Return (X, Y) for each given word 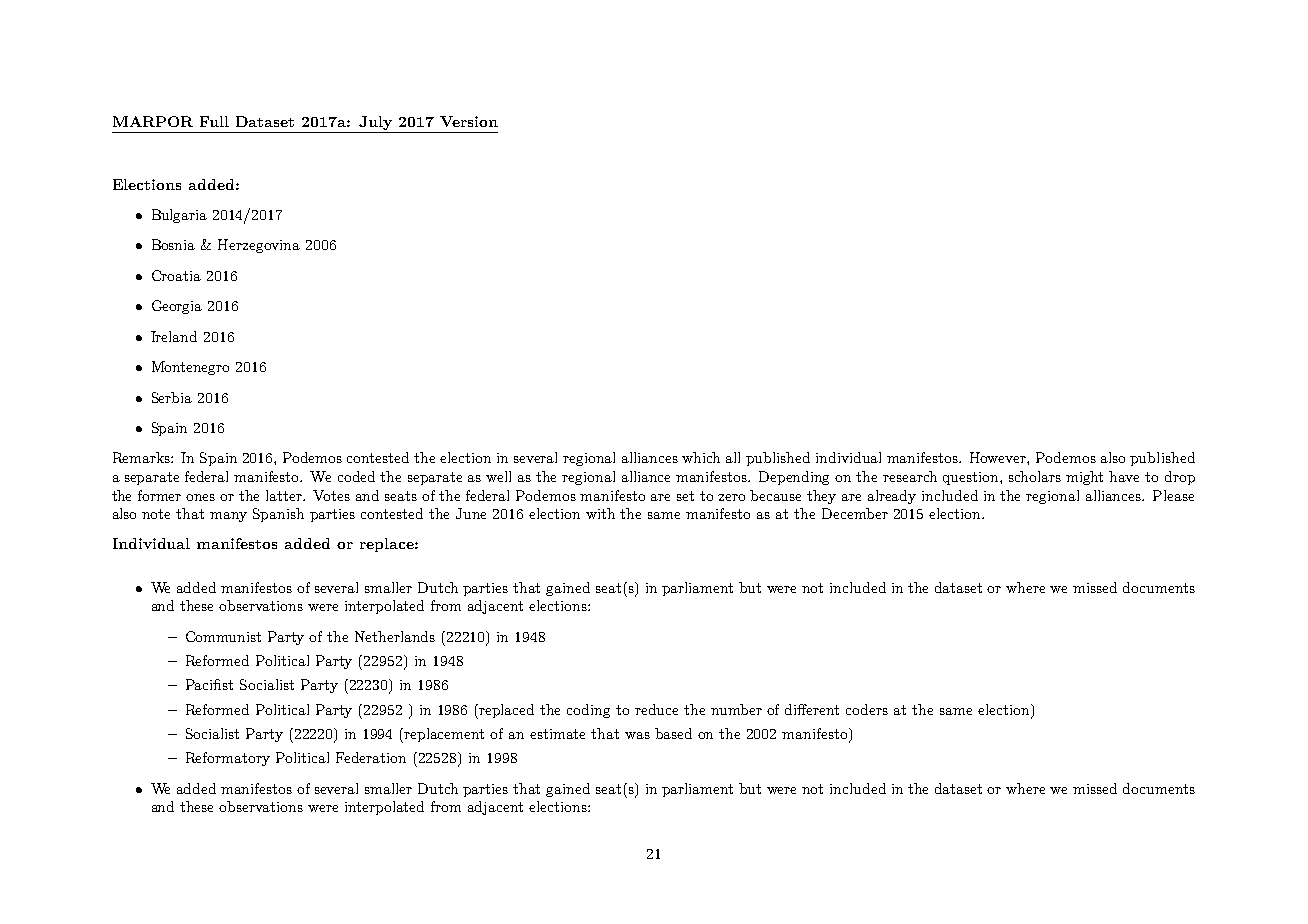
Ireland (174, 336)
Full (214, 121)
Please (1173, 495)
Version (469, 121)
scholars (1035, 476)
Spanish (278, 515)
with (600, 513)
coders (867, 709)
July (375, 124)
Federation (371, 757)
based (673, 733)
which (701, 457)
